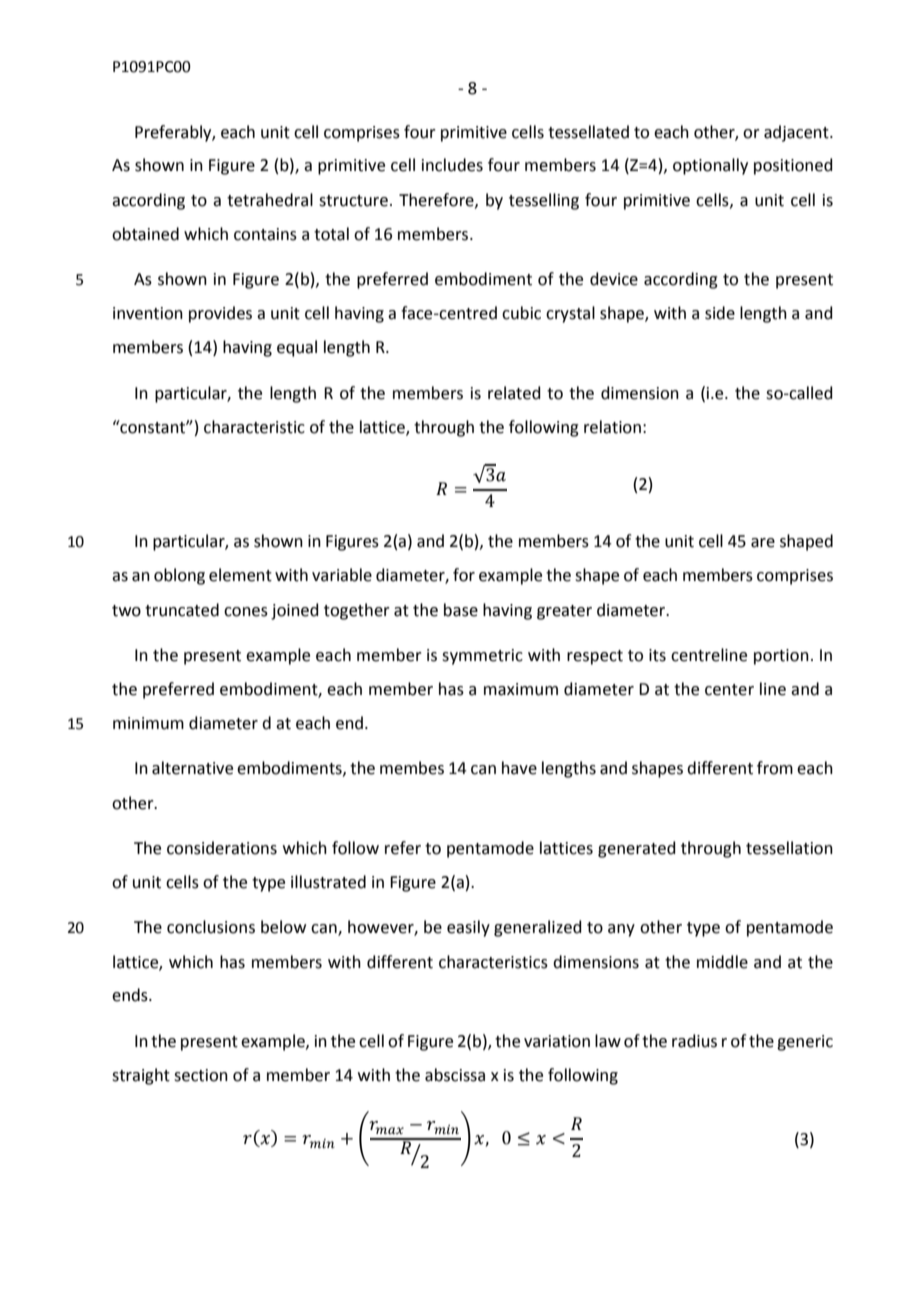  I want to click on includes, so click(452, 165).
